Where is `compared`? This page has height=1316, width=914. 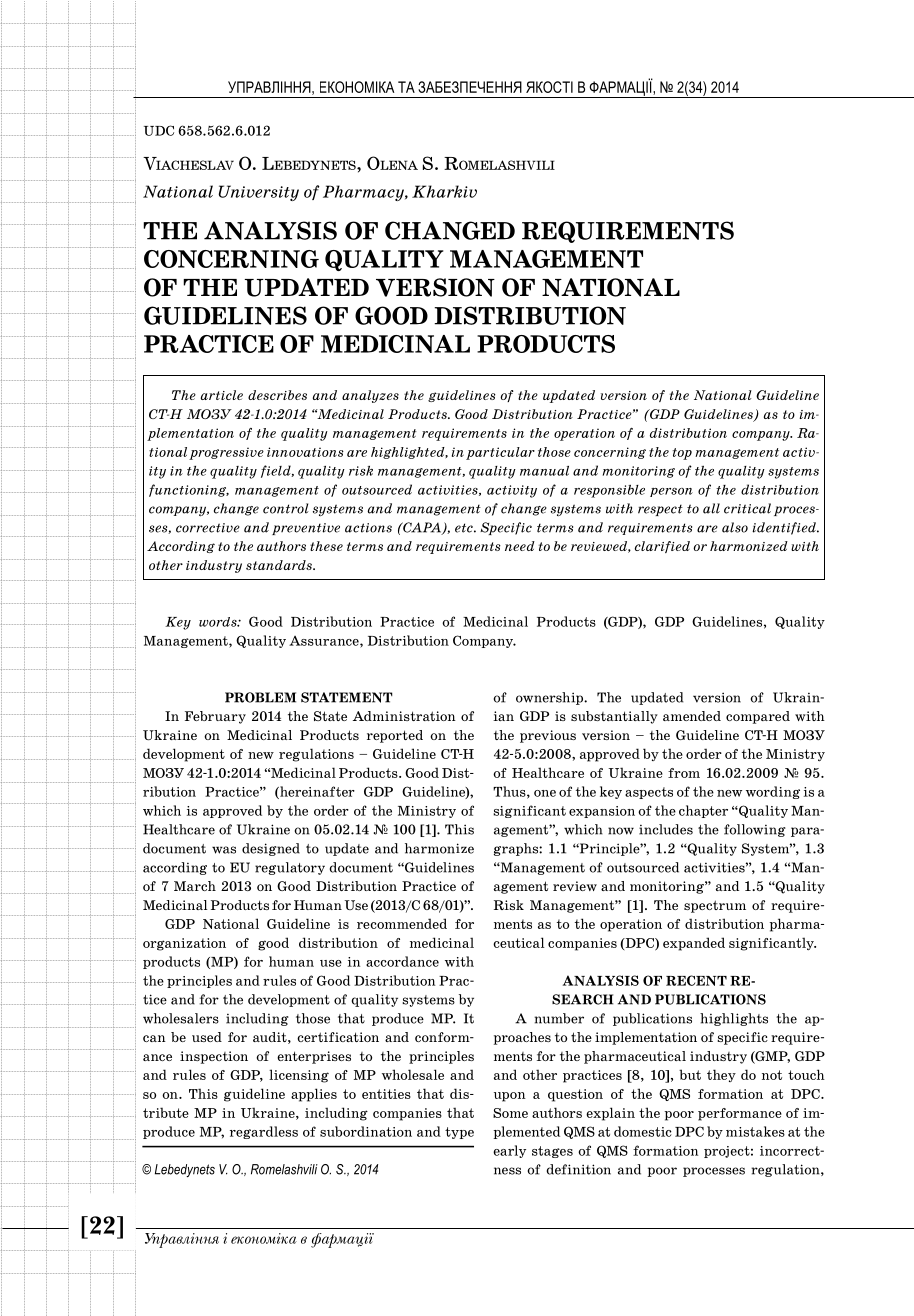
compared is located at coordinates (758, 717).
